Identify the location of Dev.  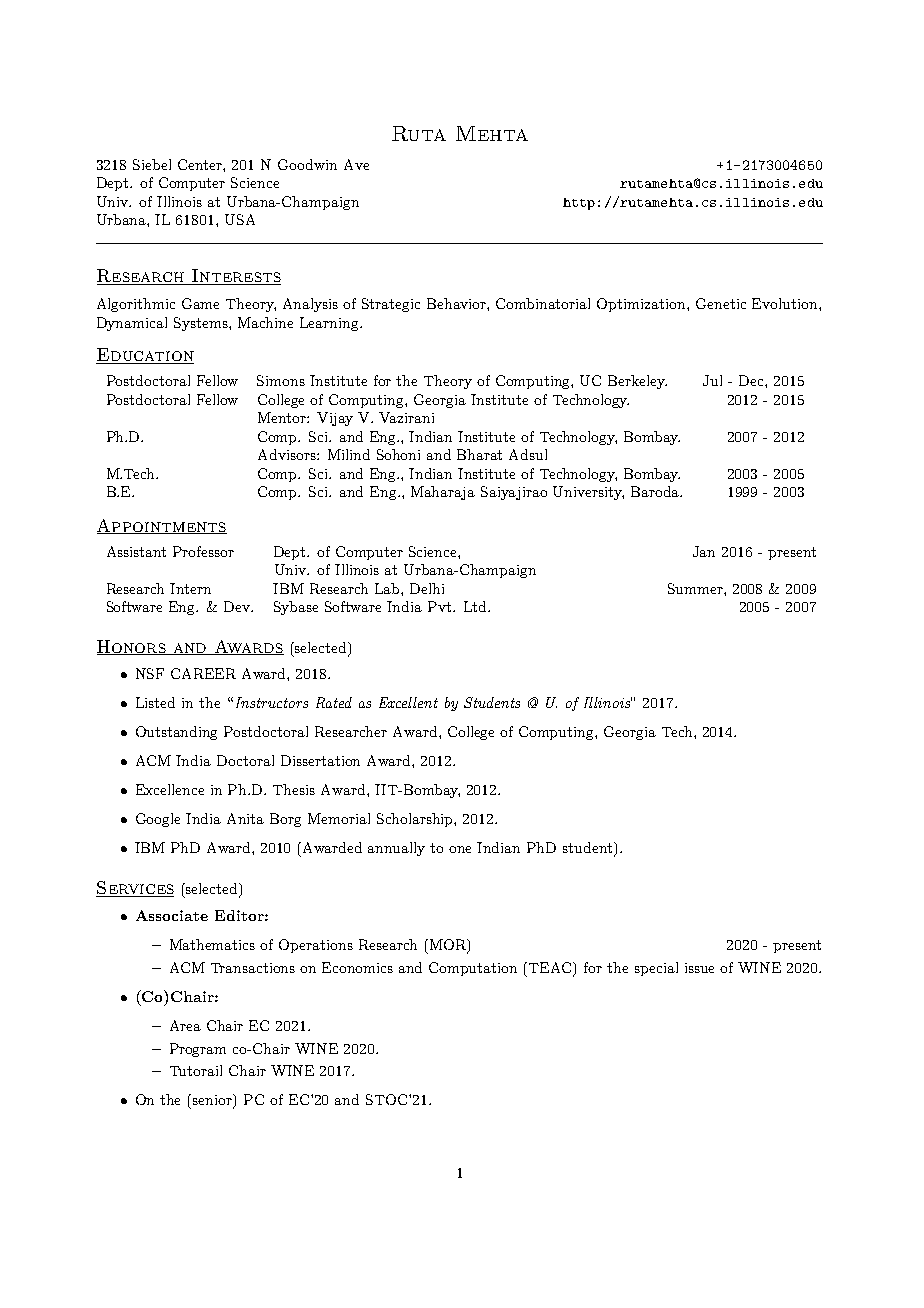
(238, 606).
